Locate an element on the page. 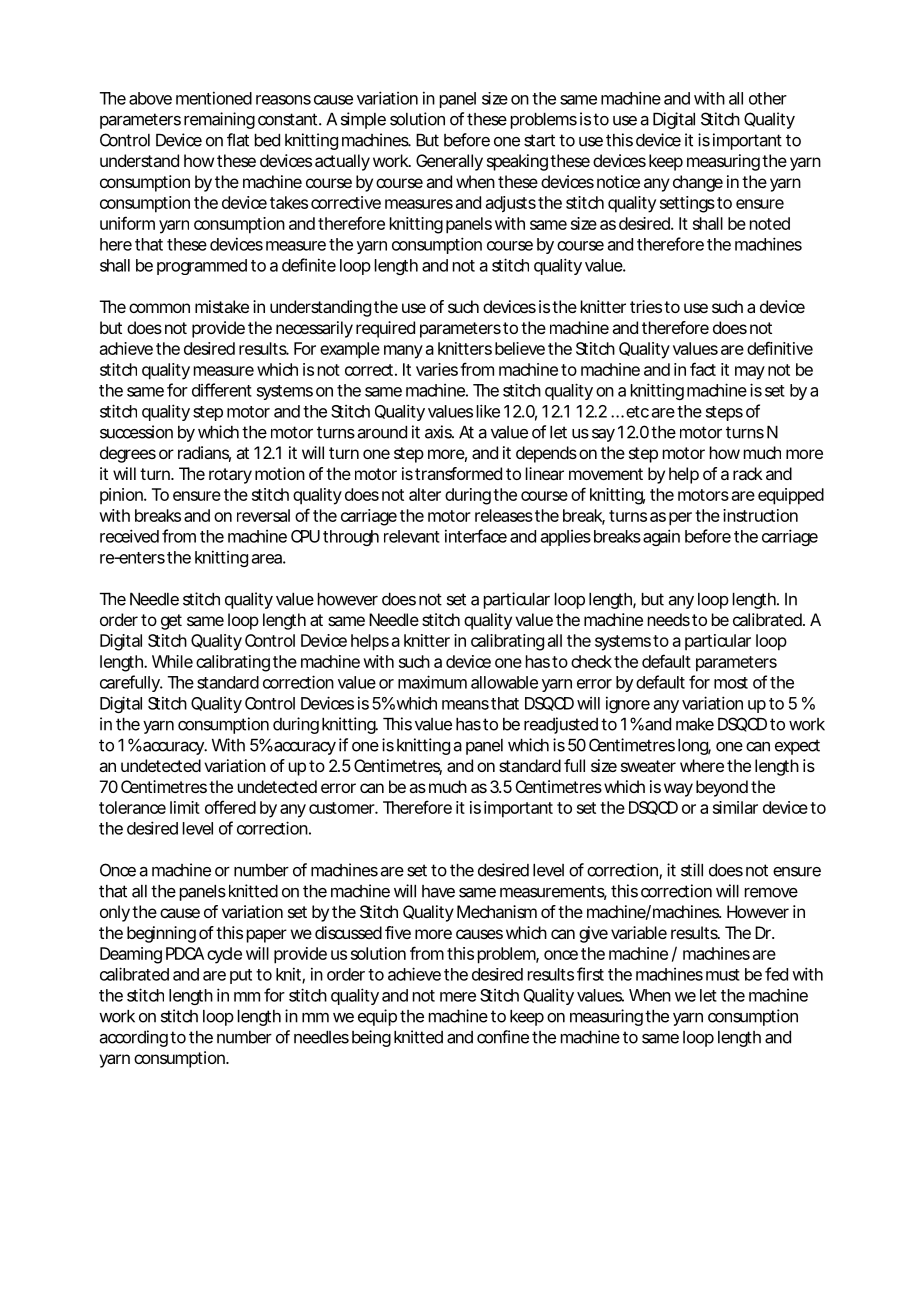 This image has width=924, height=1308. other is located at coordinates (768, 98).
